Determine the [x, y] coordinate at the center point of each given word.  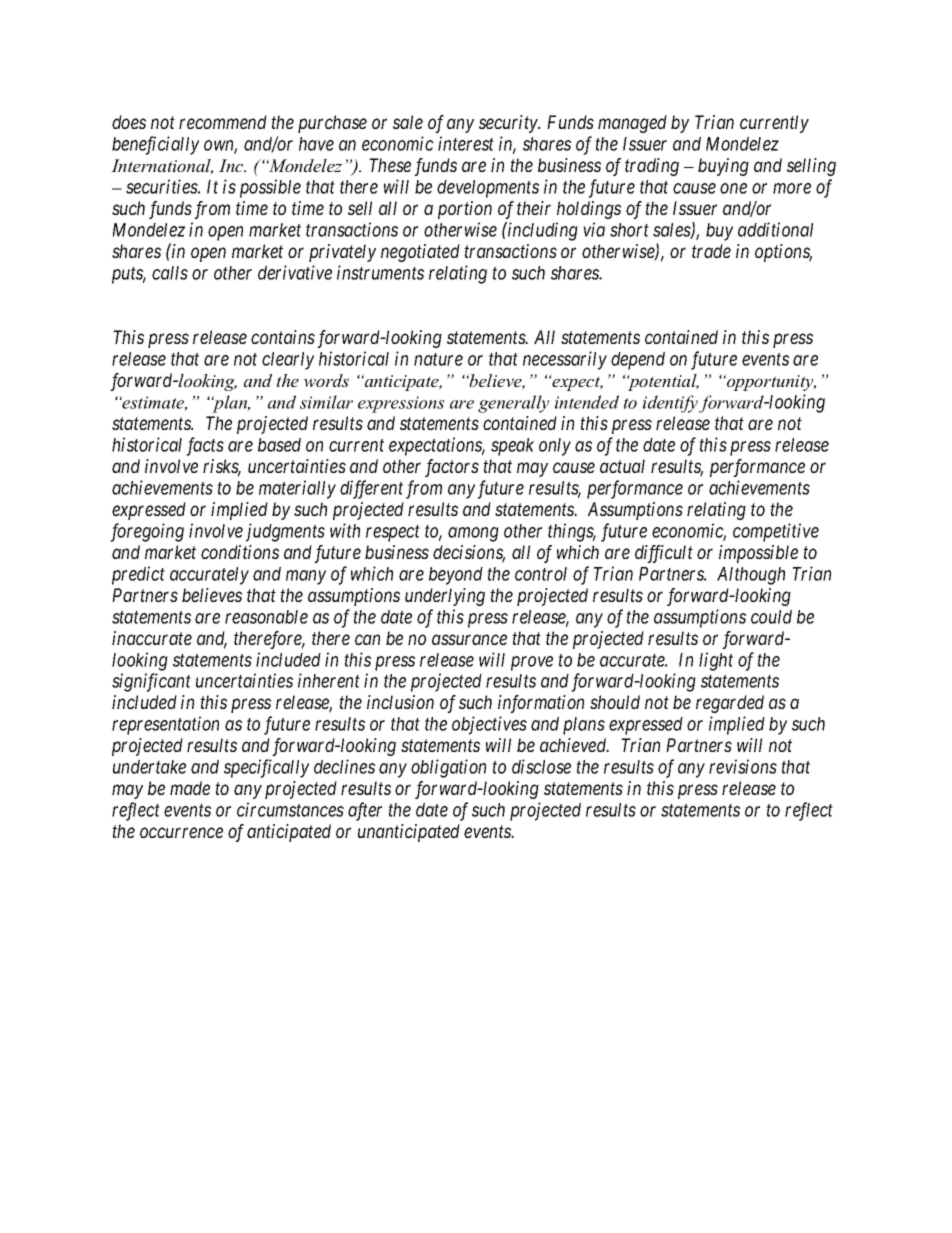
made [190, 788]
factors [452, 468]
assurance [469, 639]
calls [170, 273]
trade [711, 251]
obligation [448, 768]
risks [222, 467]
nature [438, 359]
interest [466, 143]
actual [622, 466]
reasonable [266, 617]
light [716, 661]
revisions [743, 766]
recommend [223, 122]
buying [723, 167]
